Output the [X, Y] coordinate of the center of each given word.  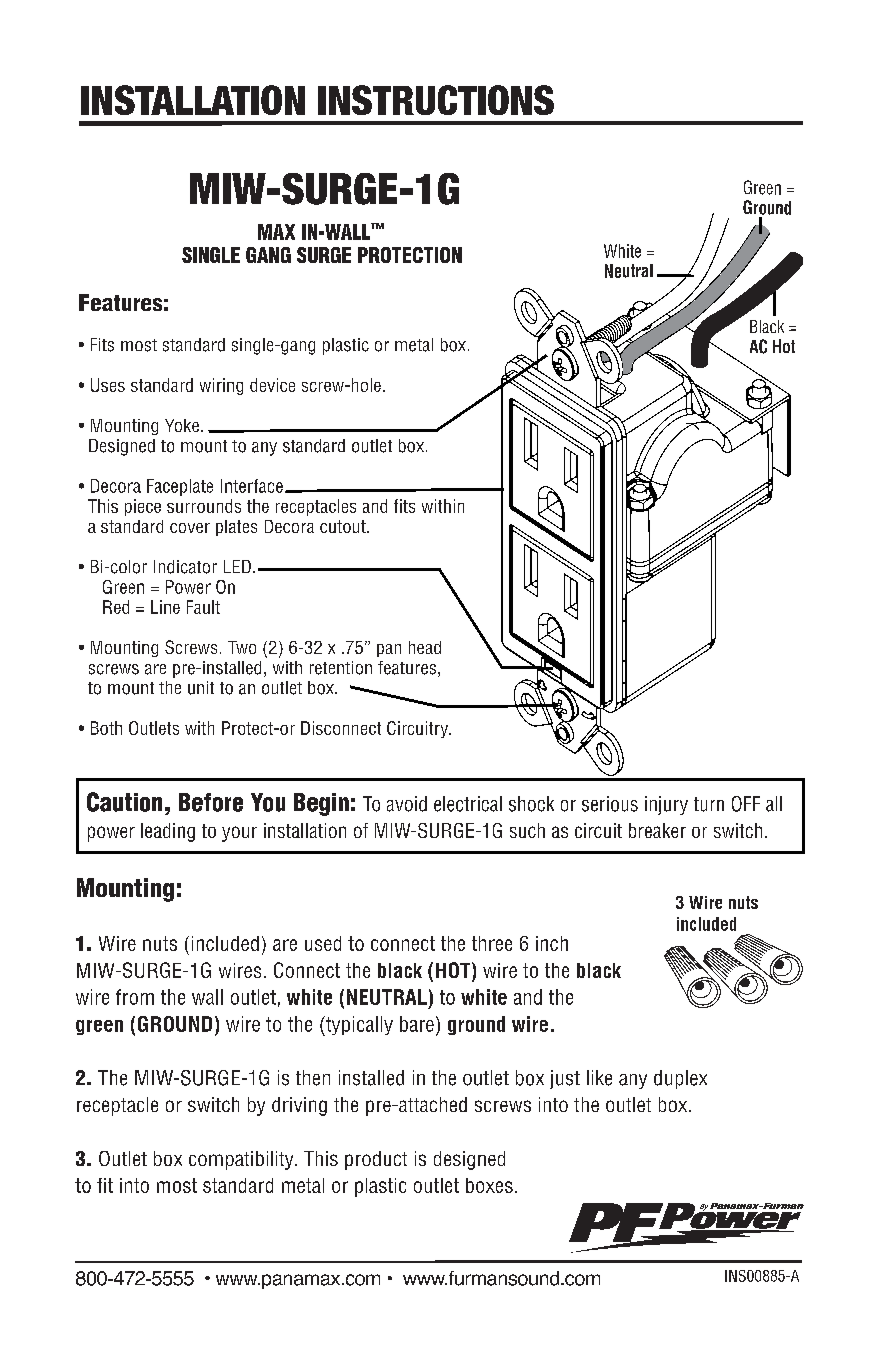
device [272, 385]
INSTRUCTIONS [436, 100]
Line [165, 607]
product [376, 1160]
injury [666, 805]
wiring [221, 386]
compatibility [242, 1160]
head [425, 647]
